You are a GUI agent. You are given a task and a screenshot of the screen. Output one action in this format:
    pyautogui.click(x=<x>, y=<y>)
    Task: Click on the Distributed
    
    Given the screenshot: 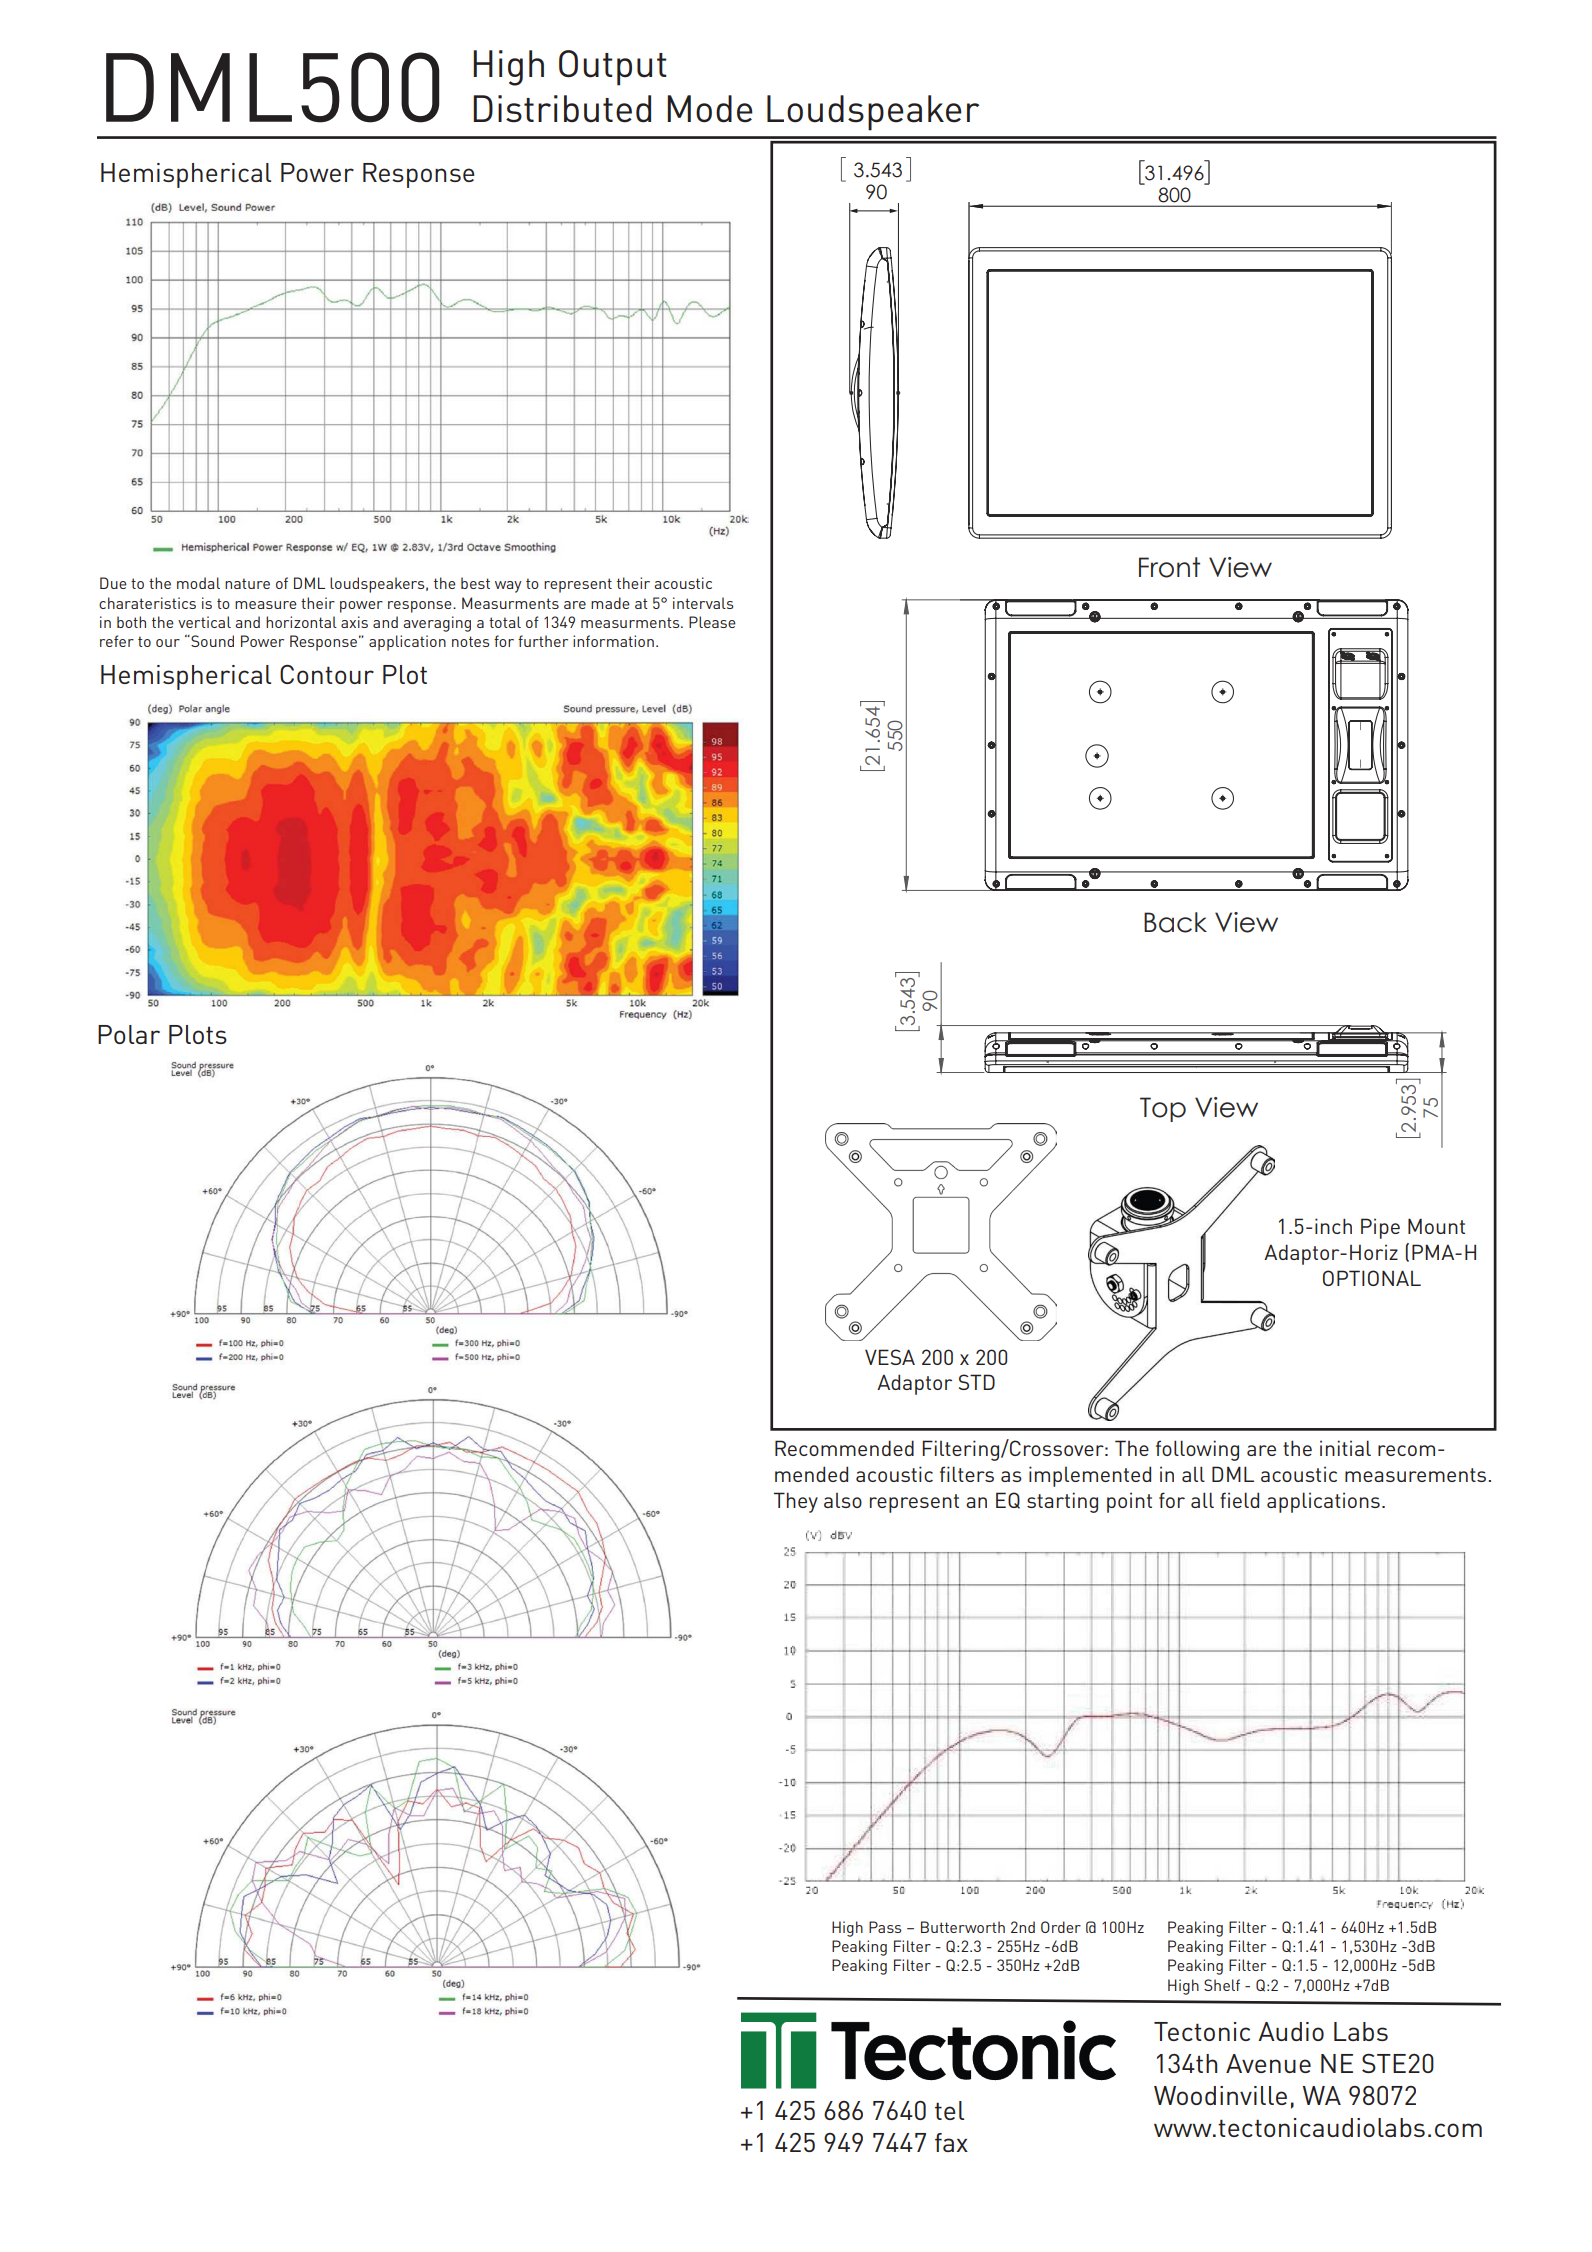 What is the action you would take?
    pyautogui.click(x=562, y=109)
